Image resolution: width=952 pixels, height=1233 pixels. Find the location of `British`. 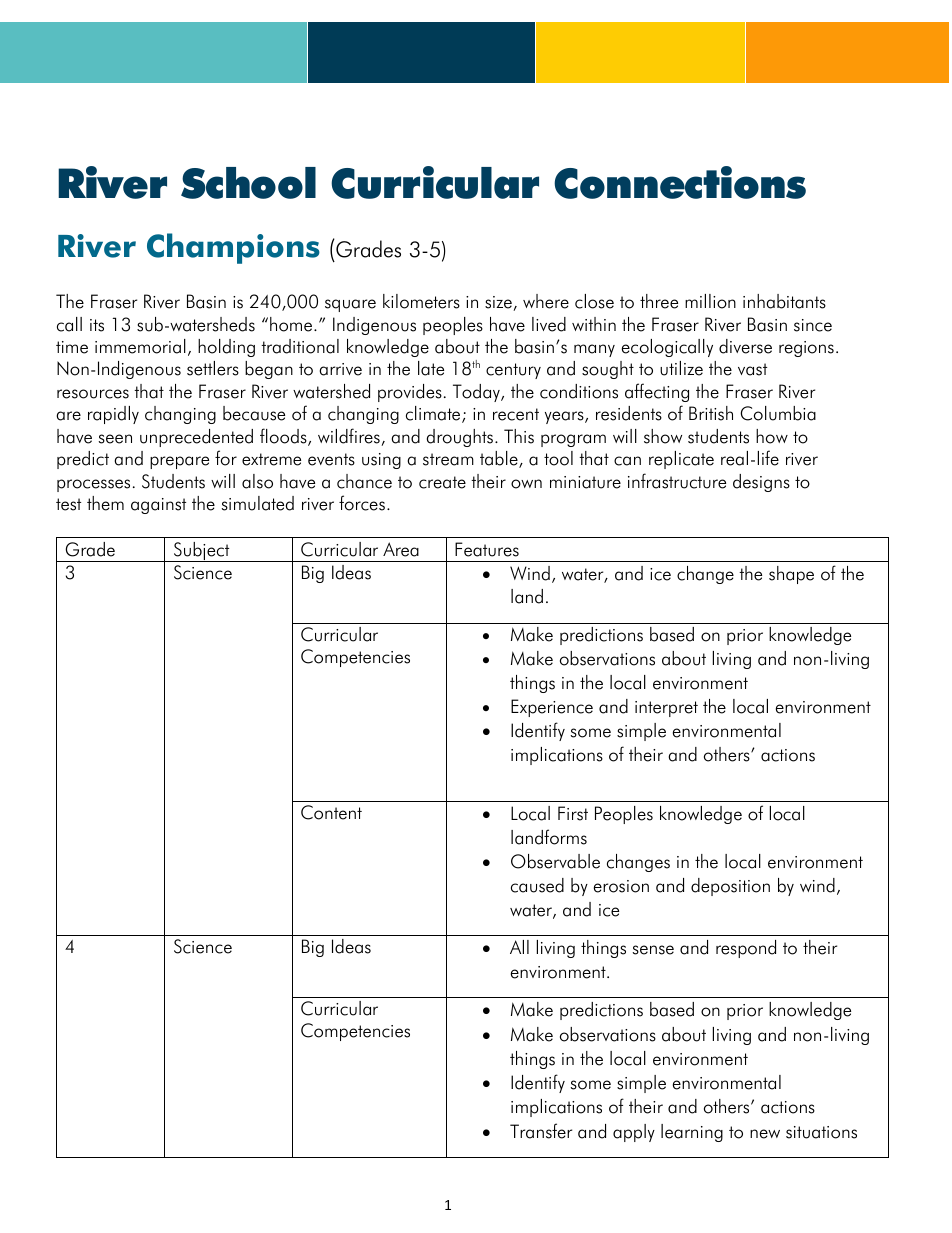

British is located at coordinates (711, 413).
